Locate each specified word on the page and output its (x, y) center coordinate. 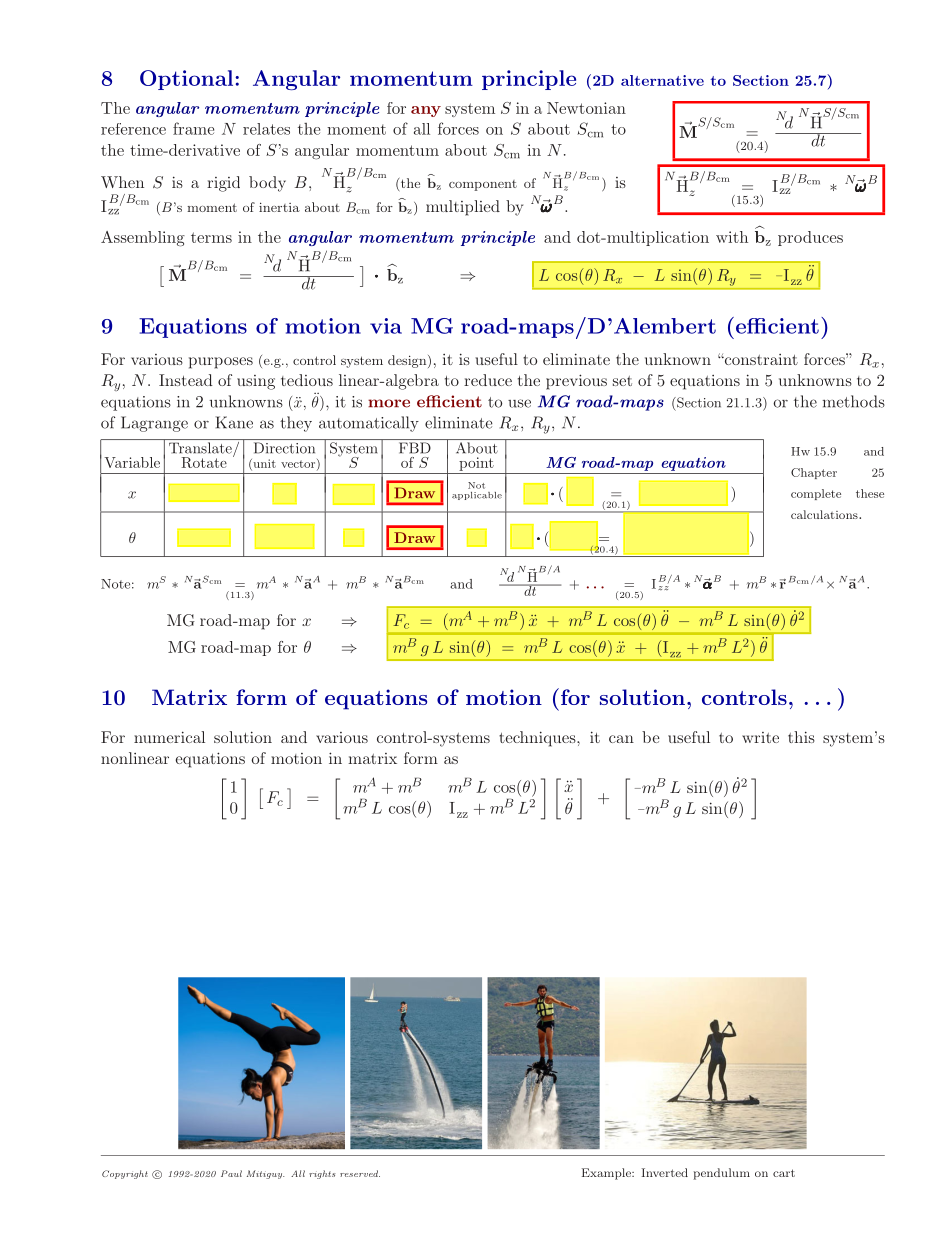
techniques (538, 739)
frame (193, 128)
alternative (662, 80)
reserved (360, 1173)
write (760, 737)
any (426, 111)
